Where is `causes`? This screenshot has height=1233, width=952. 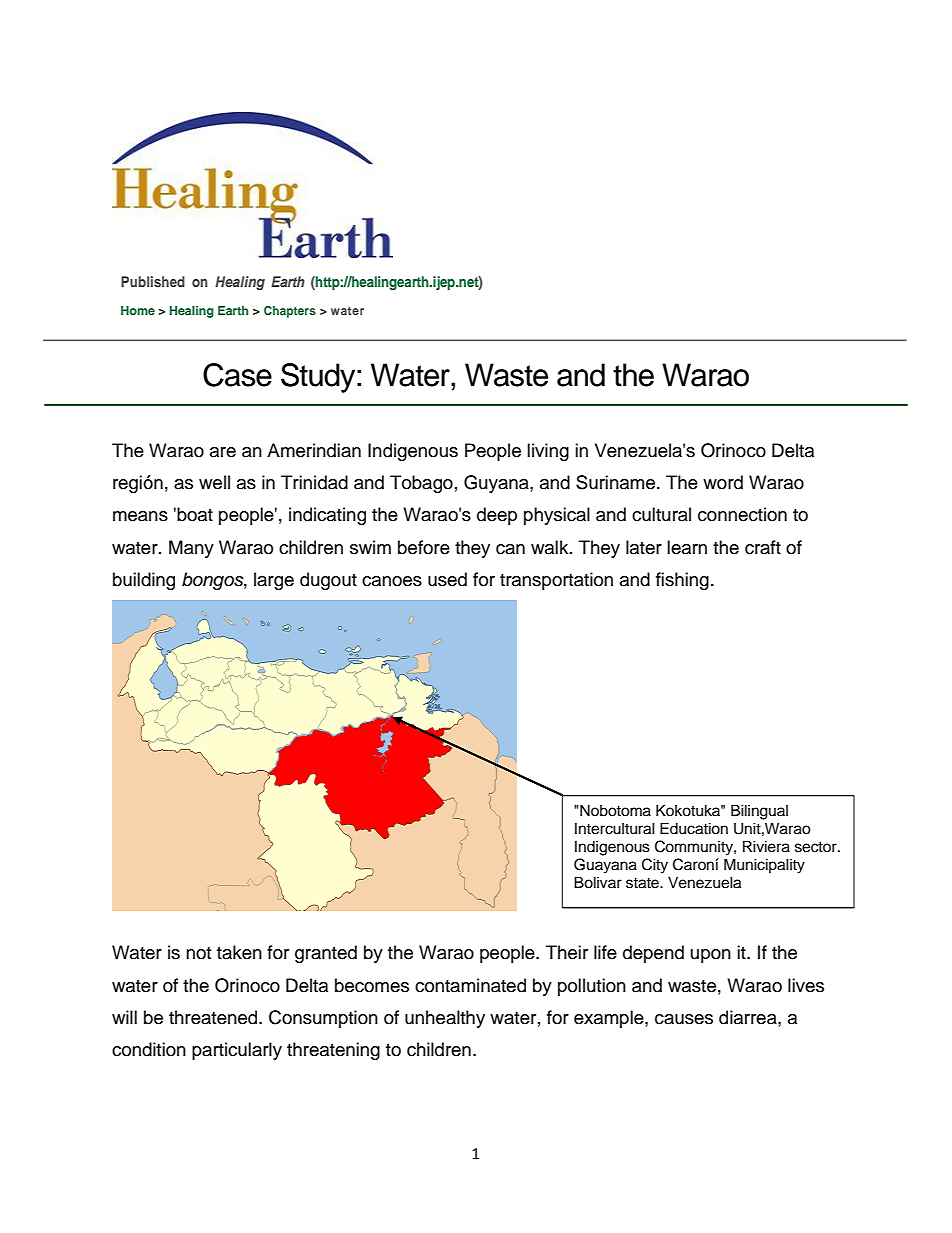
causes is located at coordinates (684, 1019).
